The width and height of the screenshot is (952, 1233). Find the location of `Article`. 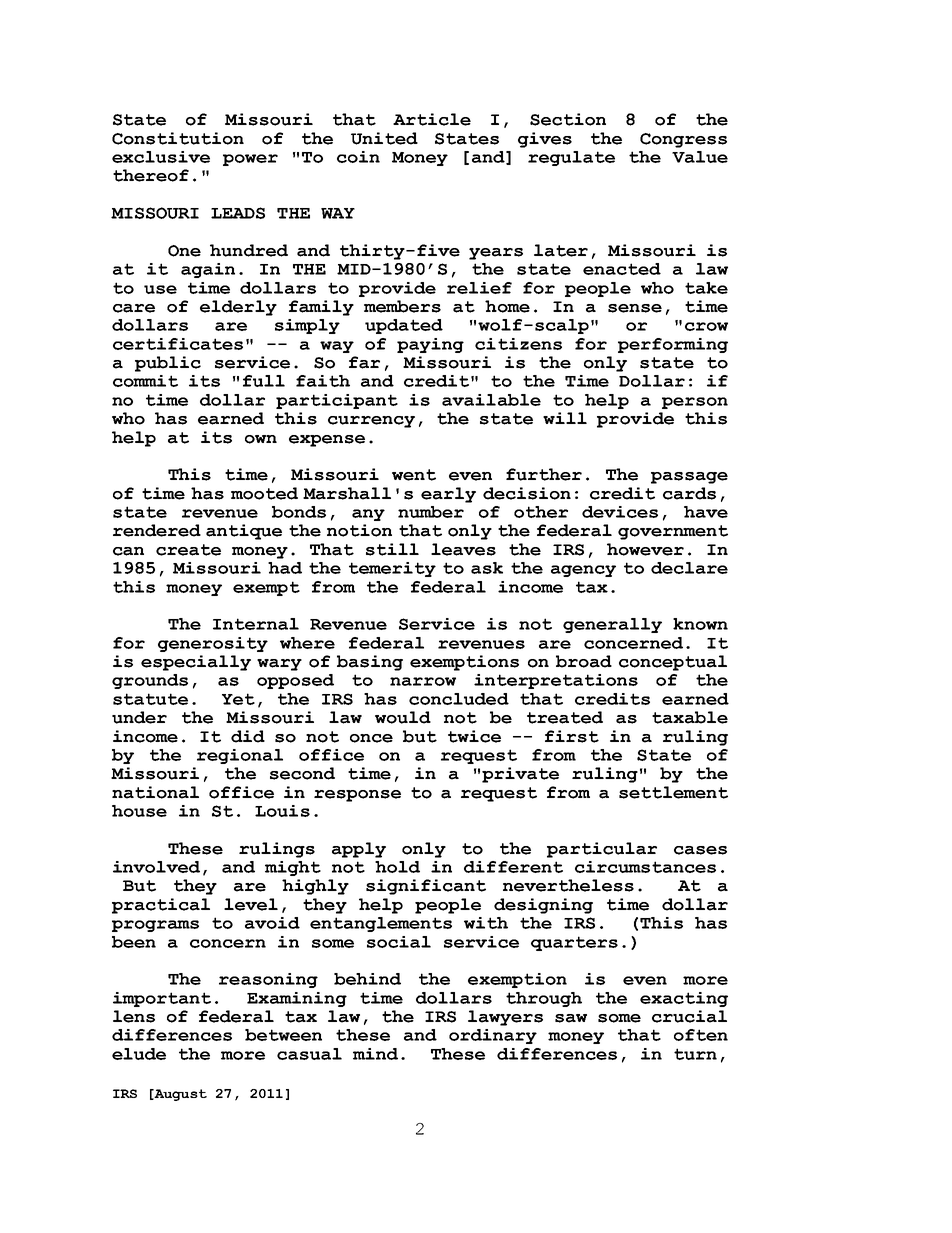

Article is located at coordinates (432, 119).
